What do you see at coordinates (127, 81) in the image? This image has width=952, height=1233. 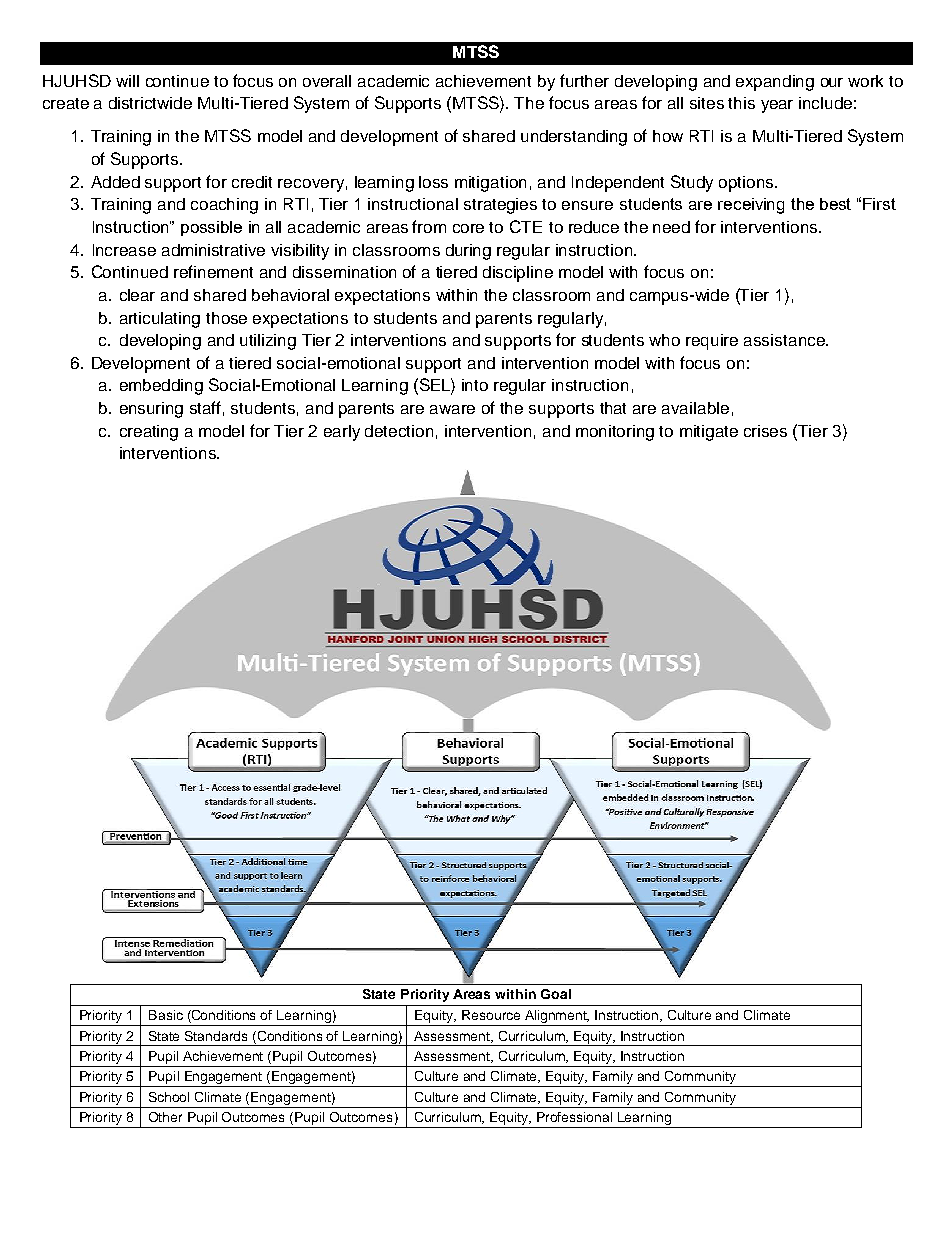 I see `will` at bounding box center [127, 81].
